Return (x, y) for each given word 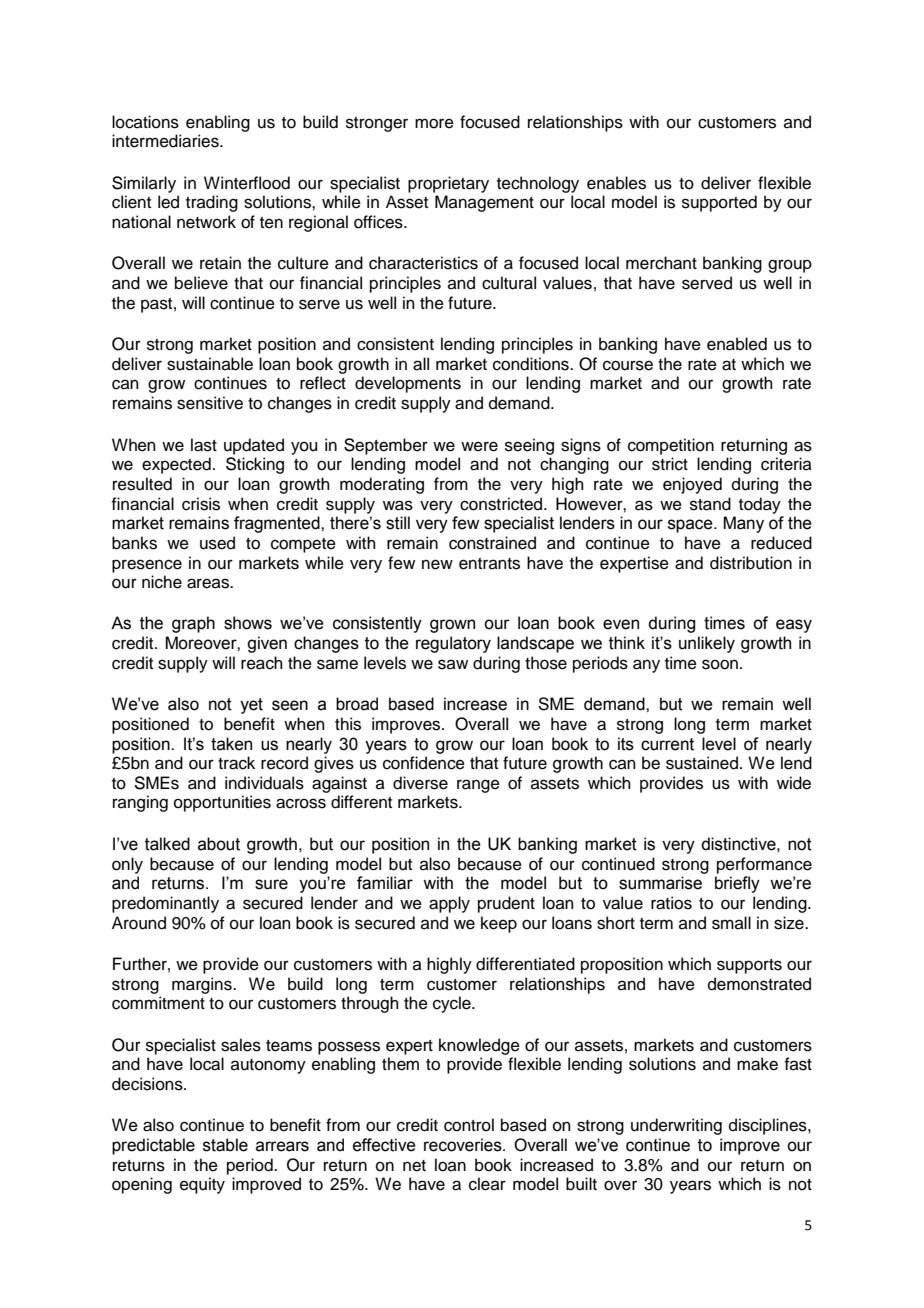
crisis (201, 504)
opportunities (222, 803)
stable (225, 1145)
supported (719, 203)
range (478, 786)
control (469, 1125)
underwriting (676, 1126)
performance (764, 865)
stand (710, 504)
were (479, 446)
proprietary (448, 184)
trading (212, 203)
